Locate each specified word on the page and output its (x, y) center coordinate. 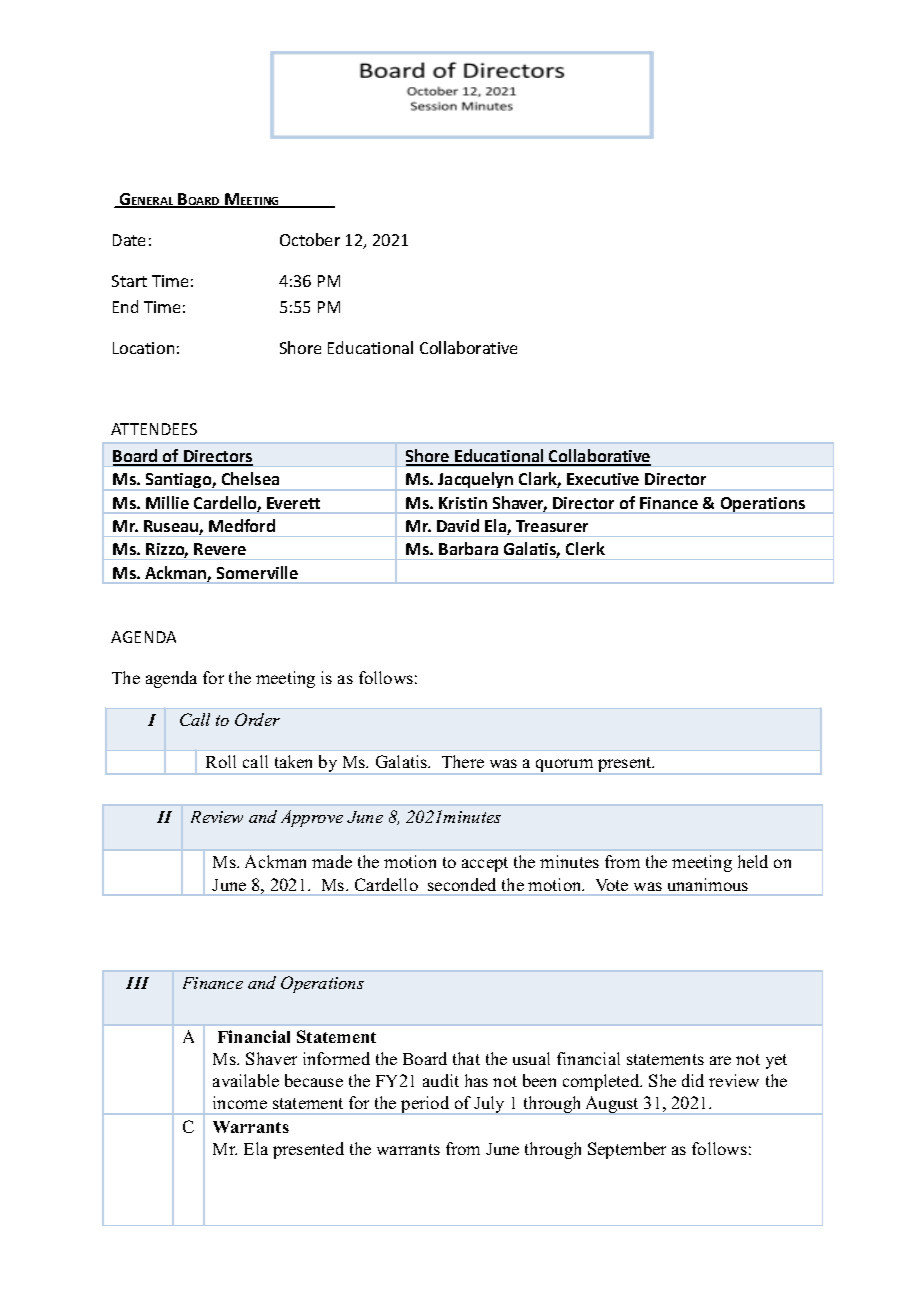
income (240, 1102)
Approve (312, 818)
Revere (220, 549)
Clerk (585, 548)
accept (485, 864)
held (753, 861)
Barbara (468, 548)
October (310, 239)
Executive (603, 479)
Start (129, 281)
